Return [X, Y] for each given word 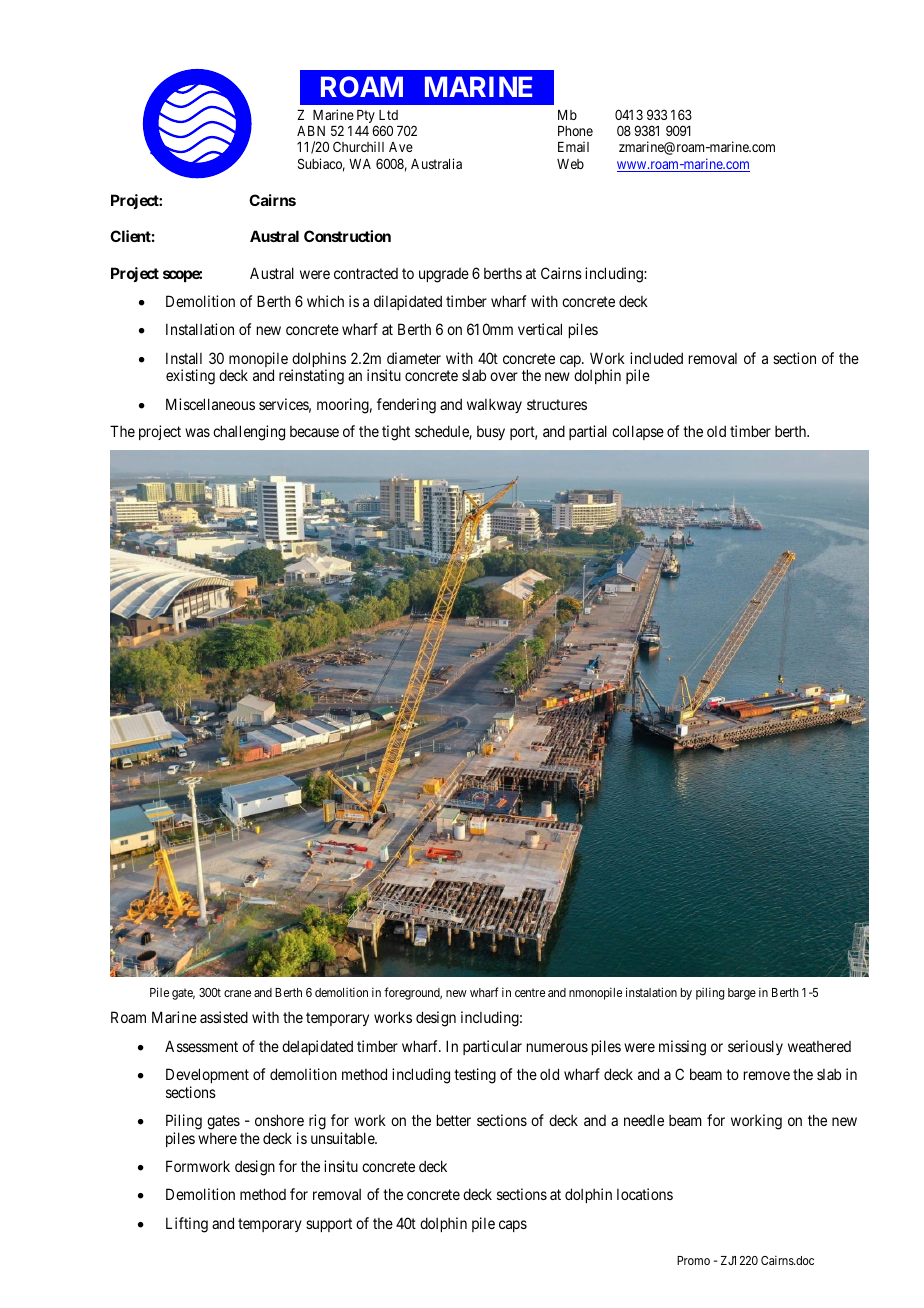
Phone [575, 131]
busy [491, 433]
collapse [638, 432]
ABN [311, 131]
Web [570, 164]
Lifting [187, 1225]
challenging [249, 433]
